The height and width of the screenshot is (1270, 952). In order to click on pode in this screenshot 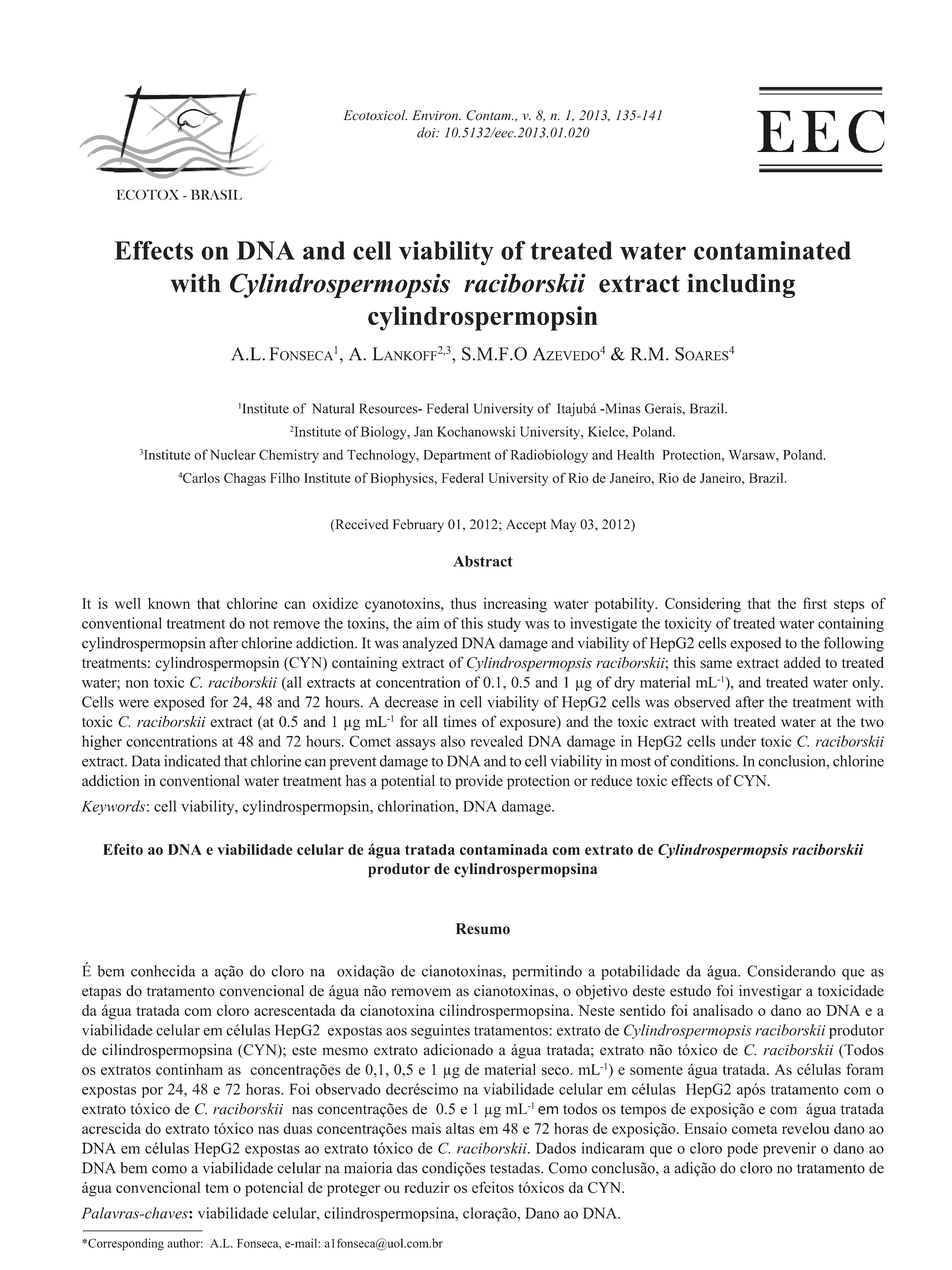, I will do `click(742, 1149)`.
